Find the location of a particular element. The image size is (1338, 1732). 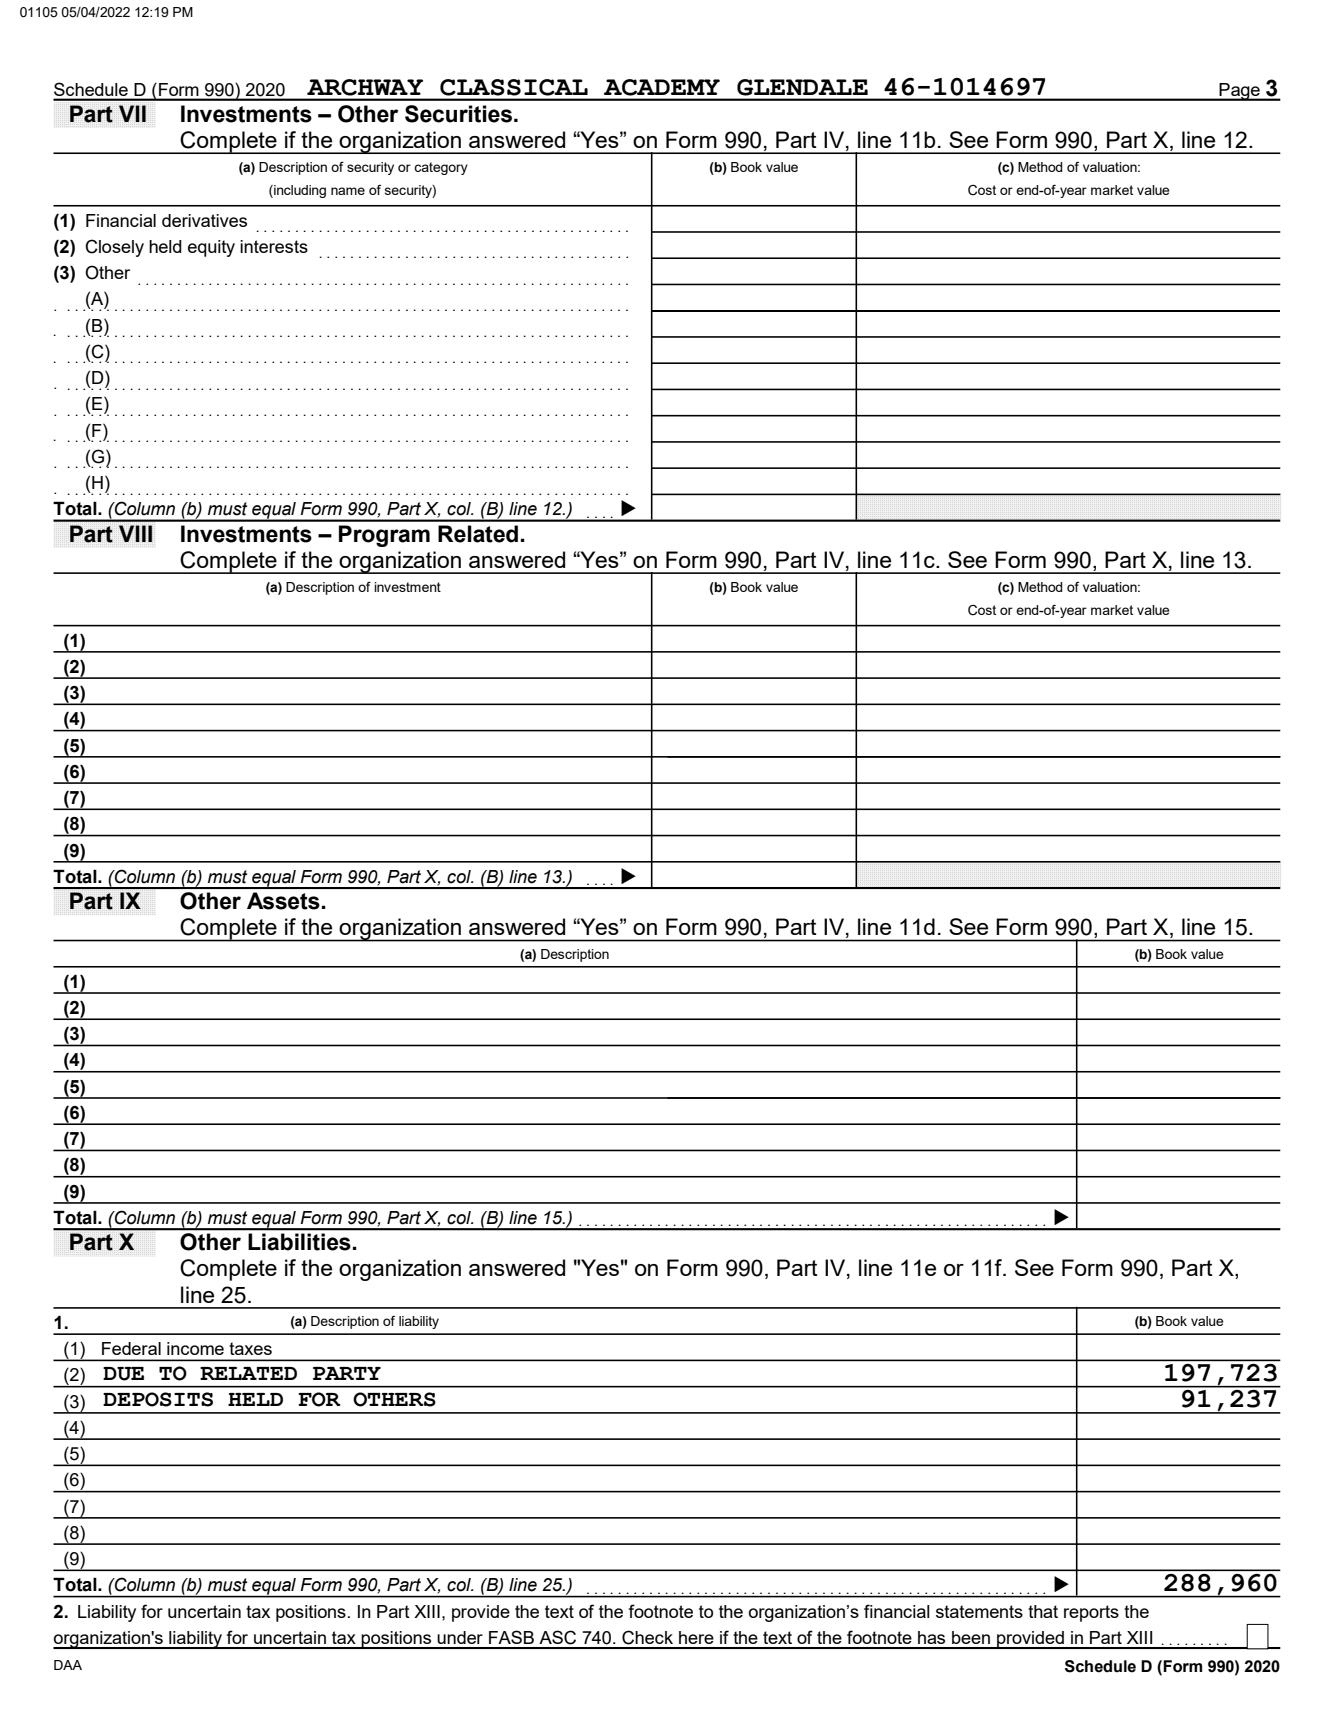

ACADEMY is located at coordinates (662, 87).
